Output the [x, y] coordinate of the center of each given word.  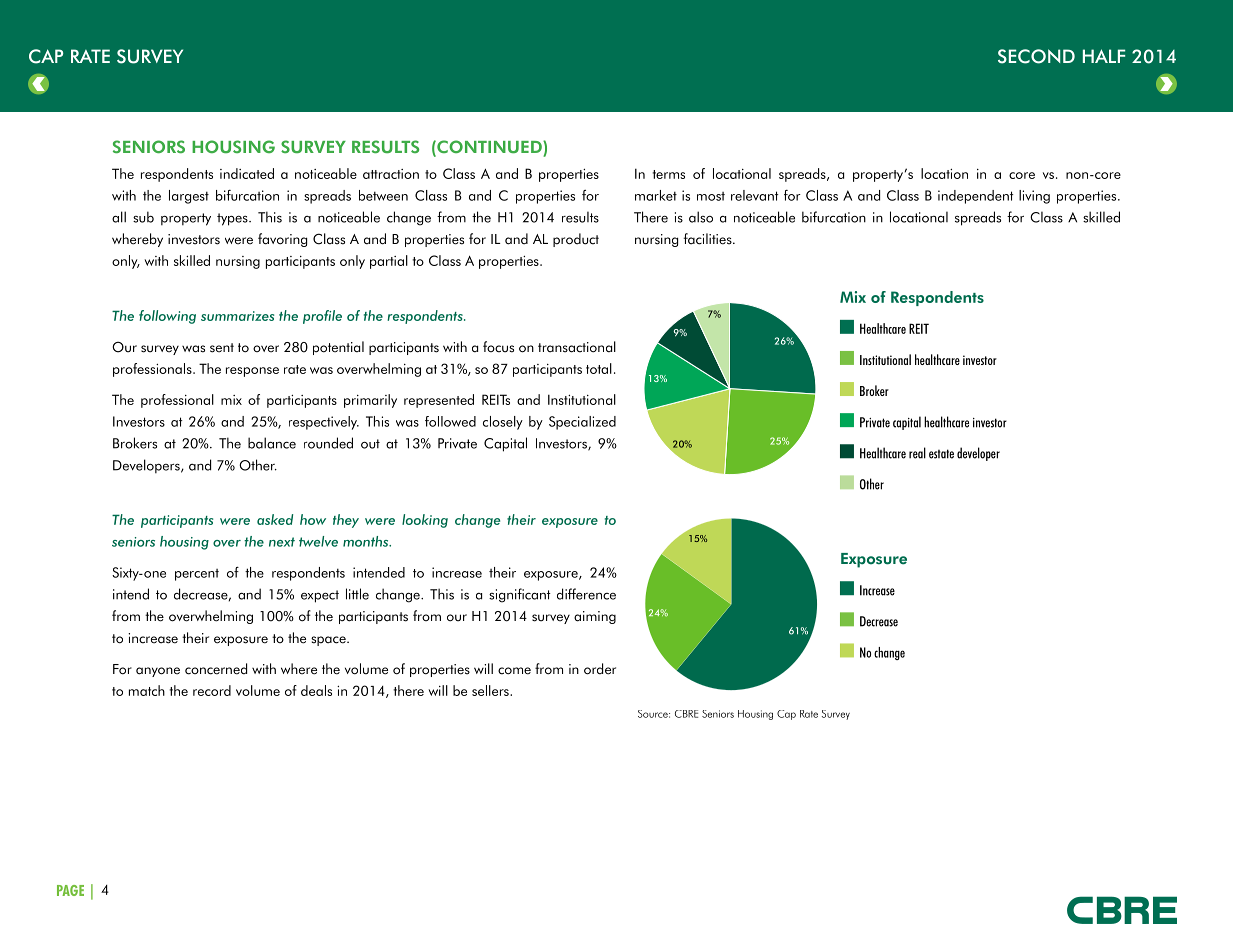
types [233, 219]
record [212, 690]
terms [668, 174]
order [600, 669]
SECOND [1036, 56]
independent [975, 197]
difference [586, 594]
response [252, 372]
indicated [247, 173]
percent [197, 575]
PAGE [70, 890]
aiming [595, 617]
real [917, 453]
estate [941, 454]
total [599, 368]
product [576, 240]
